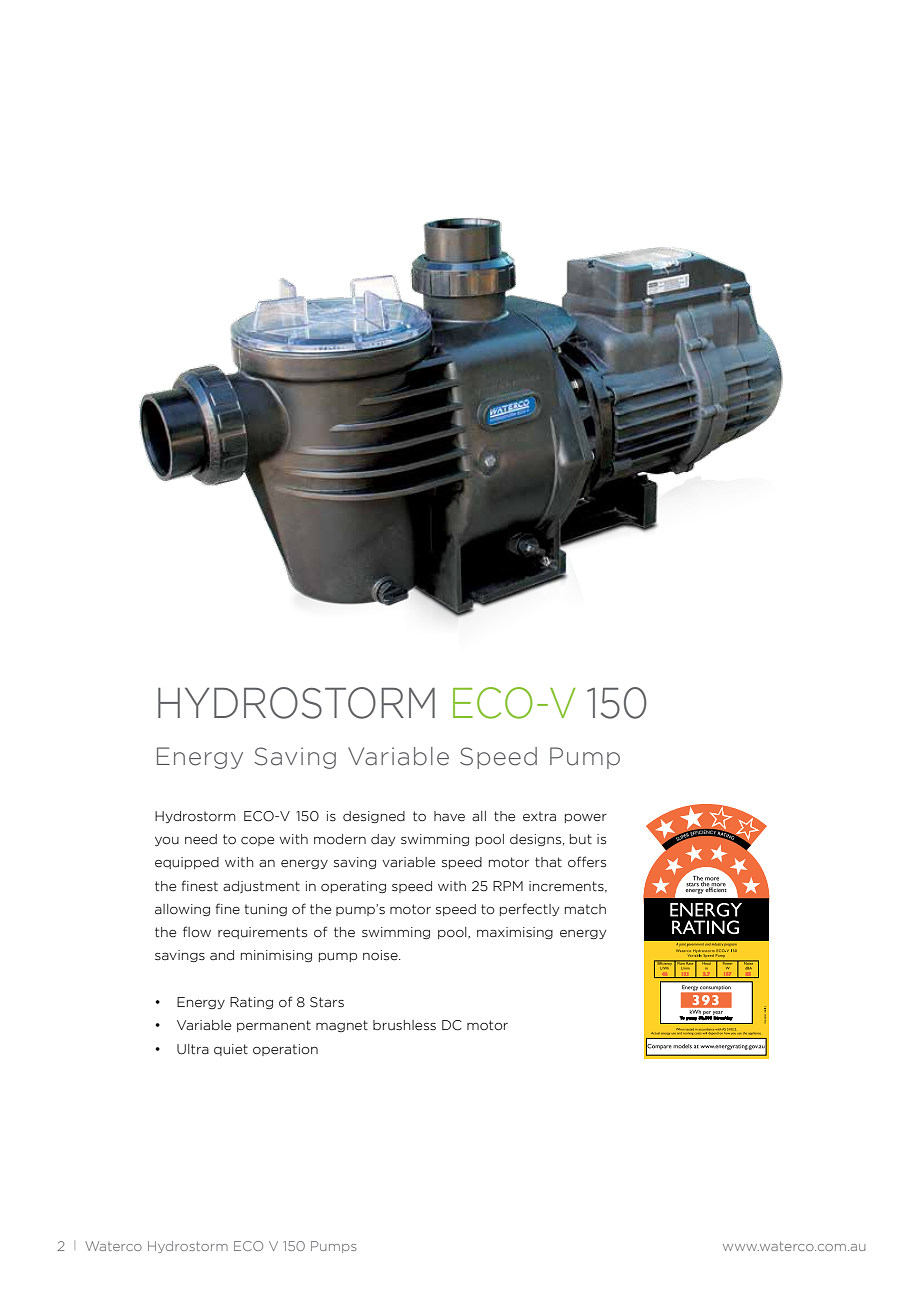 Image resolution: width=924 pixels, height=1308 pixels. What do you see at coordinates (539, 816) in the screenshot?
I see `extra` at bounding box center [539, 816].
